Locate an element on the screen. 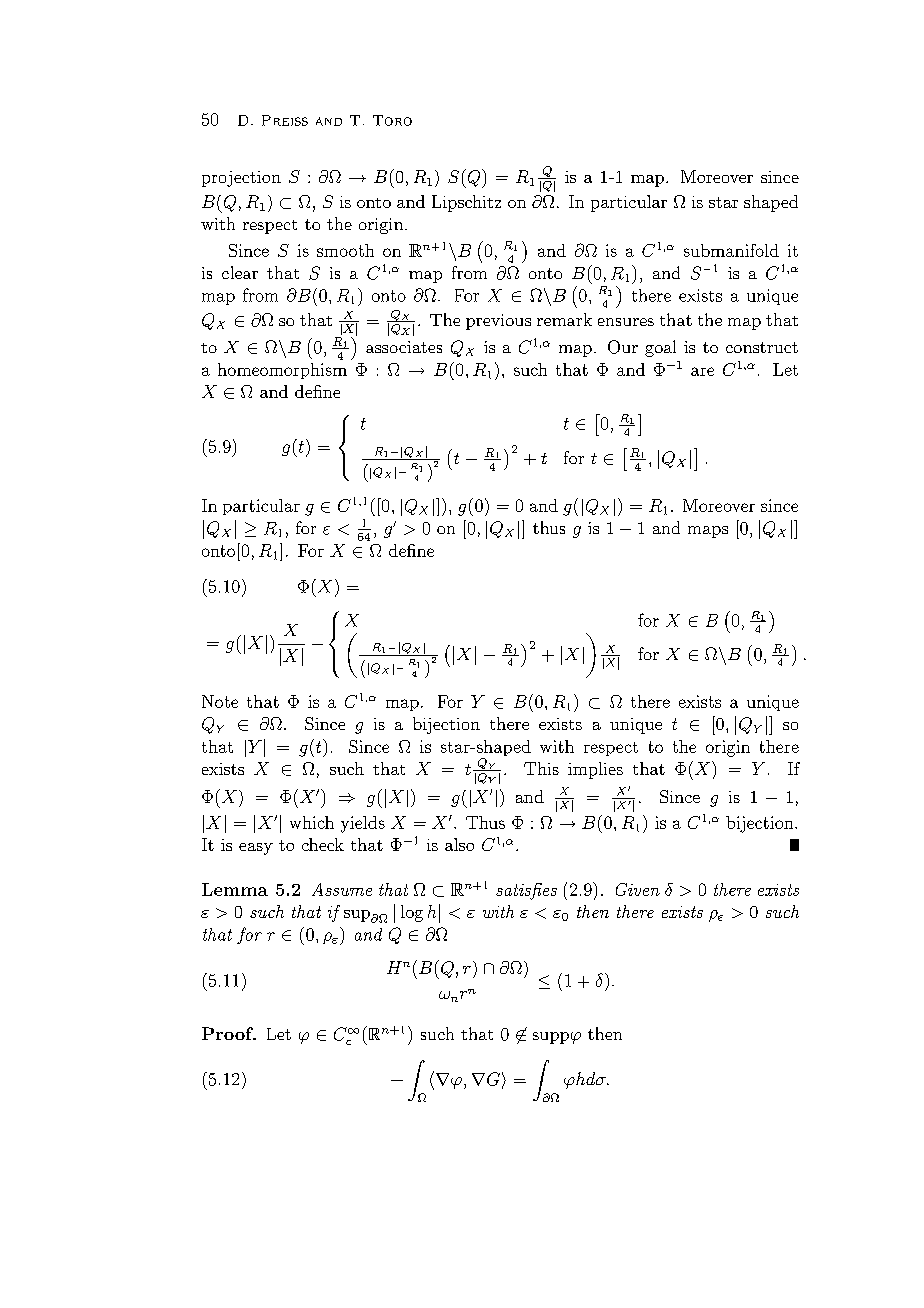  projection is located at coordinates (241, 179).
